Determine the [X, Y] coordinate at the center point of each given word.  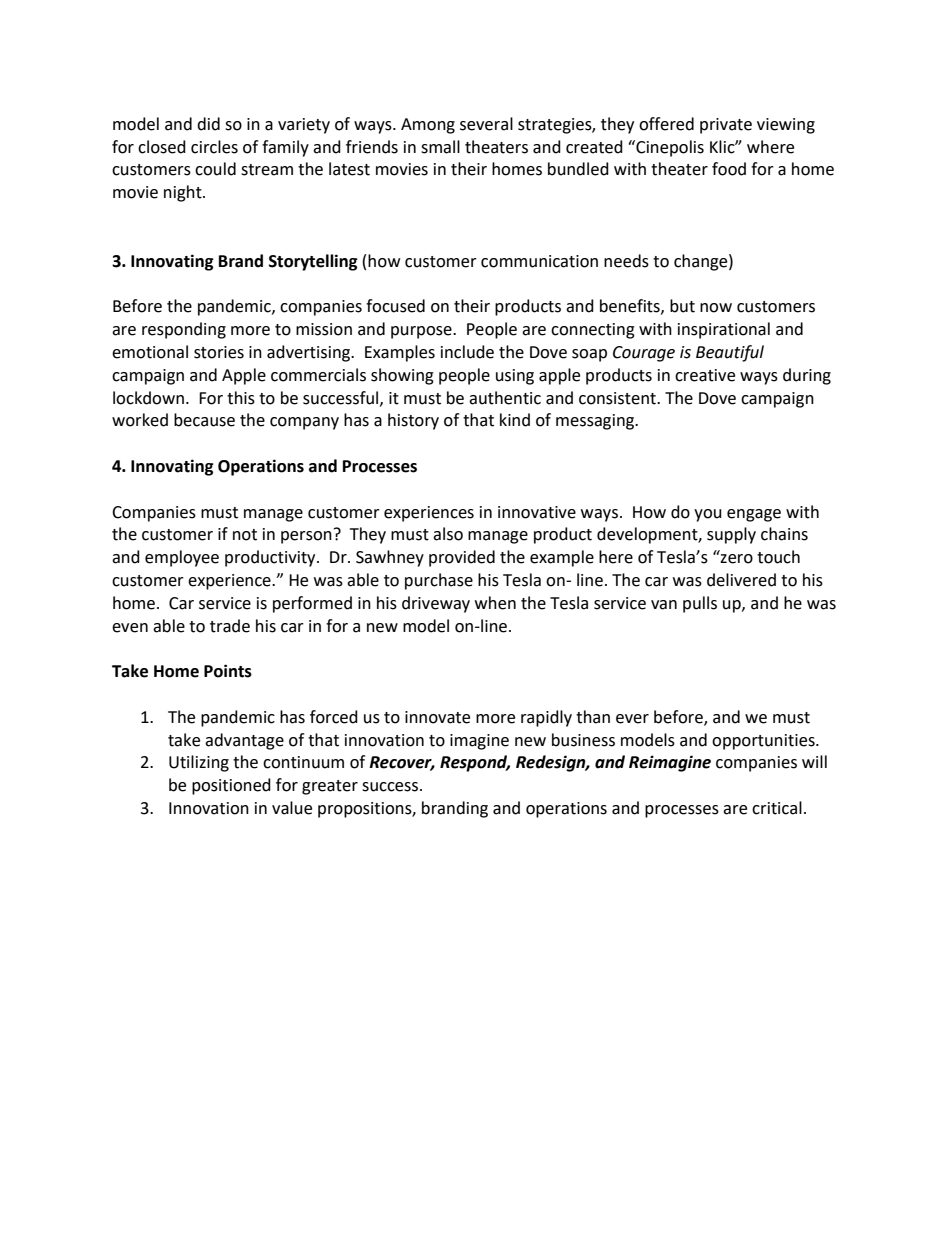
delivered [741, 580]
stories [219, 352]
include [467, 352]
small [440, 147]
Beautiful [730, 353]
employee [182, 558]
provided [462, 558]
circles [214, 147]
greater [330, 787]
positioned [231, 786]
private [726, 126]
